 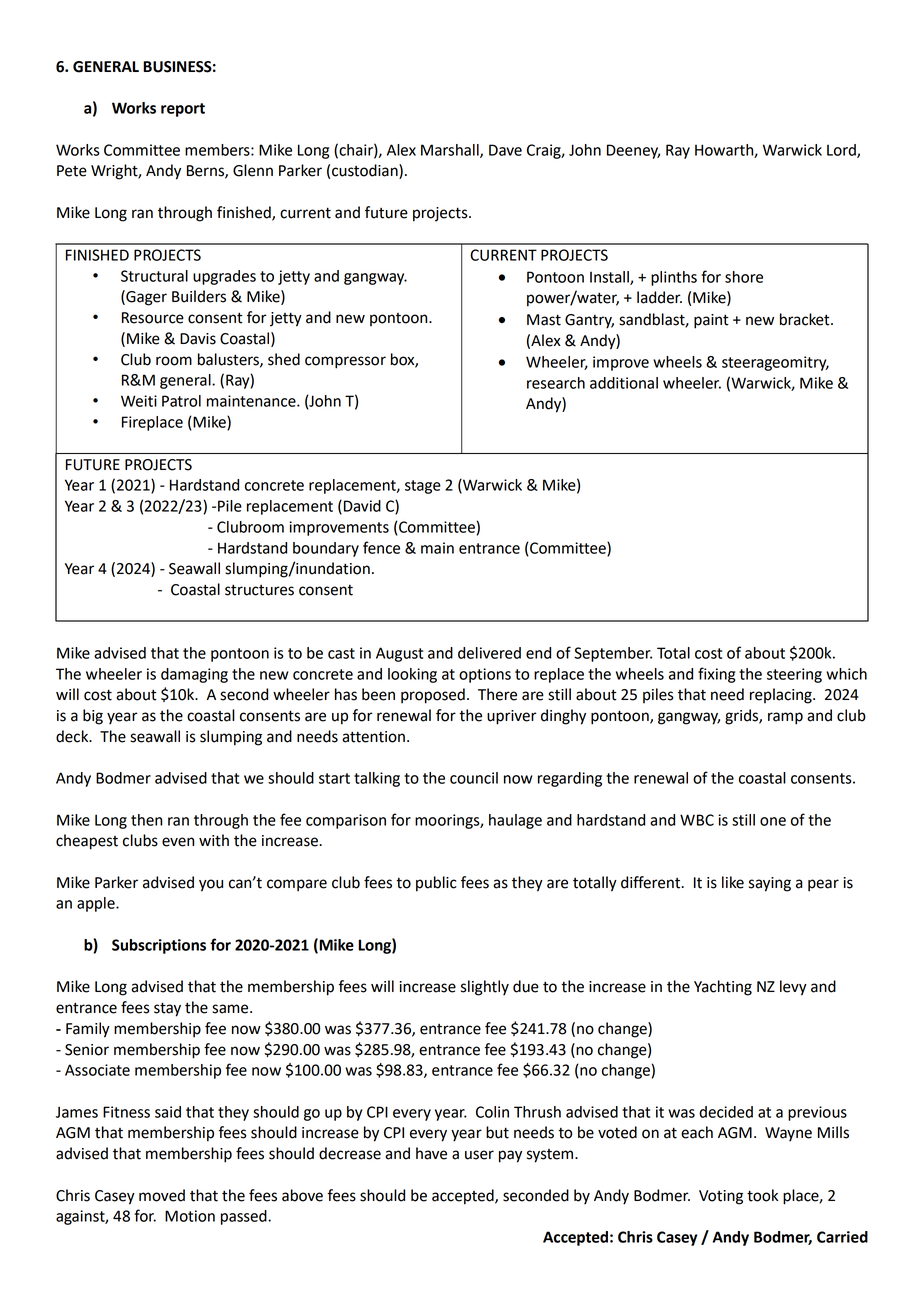 I want to click on fence, so click(x=381, y=547).
